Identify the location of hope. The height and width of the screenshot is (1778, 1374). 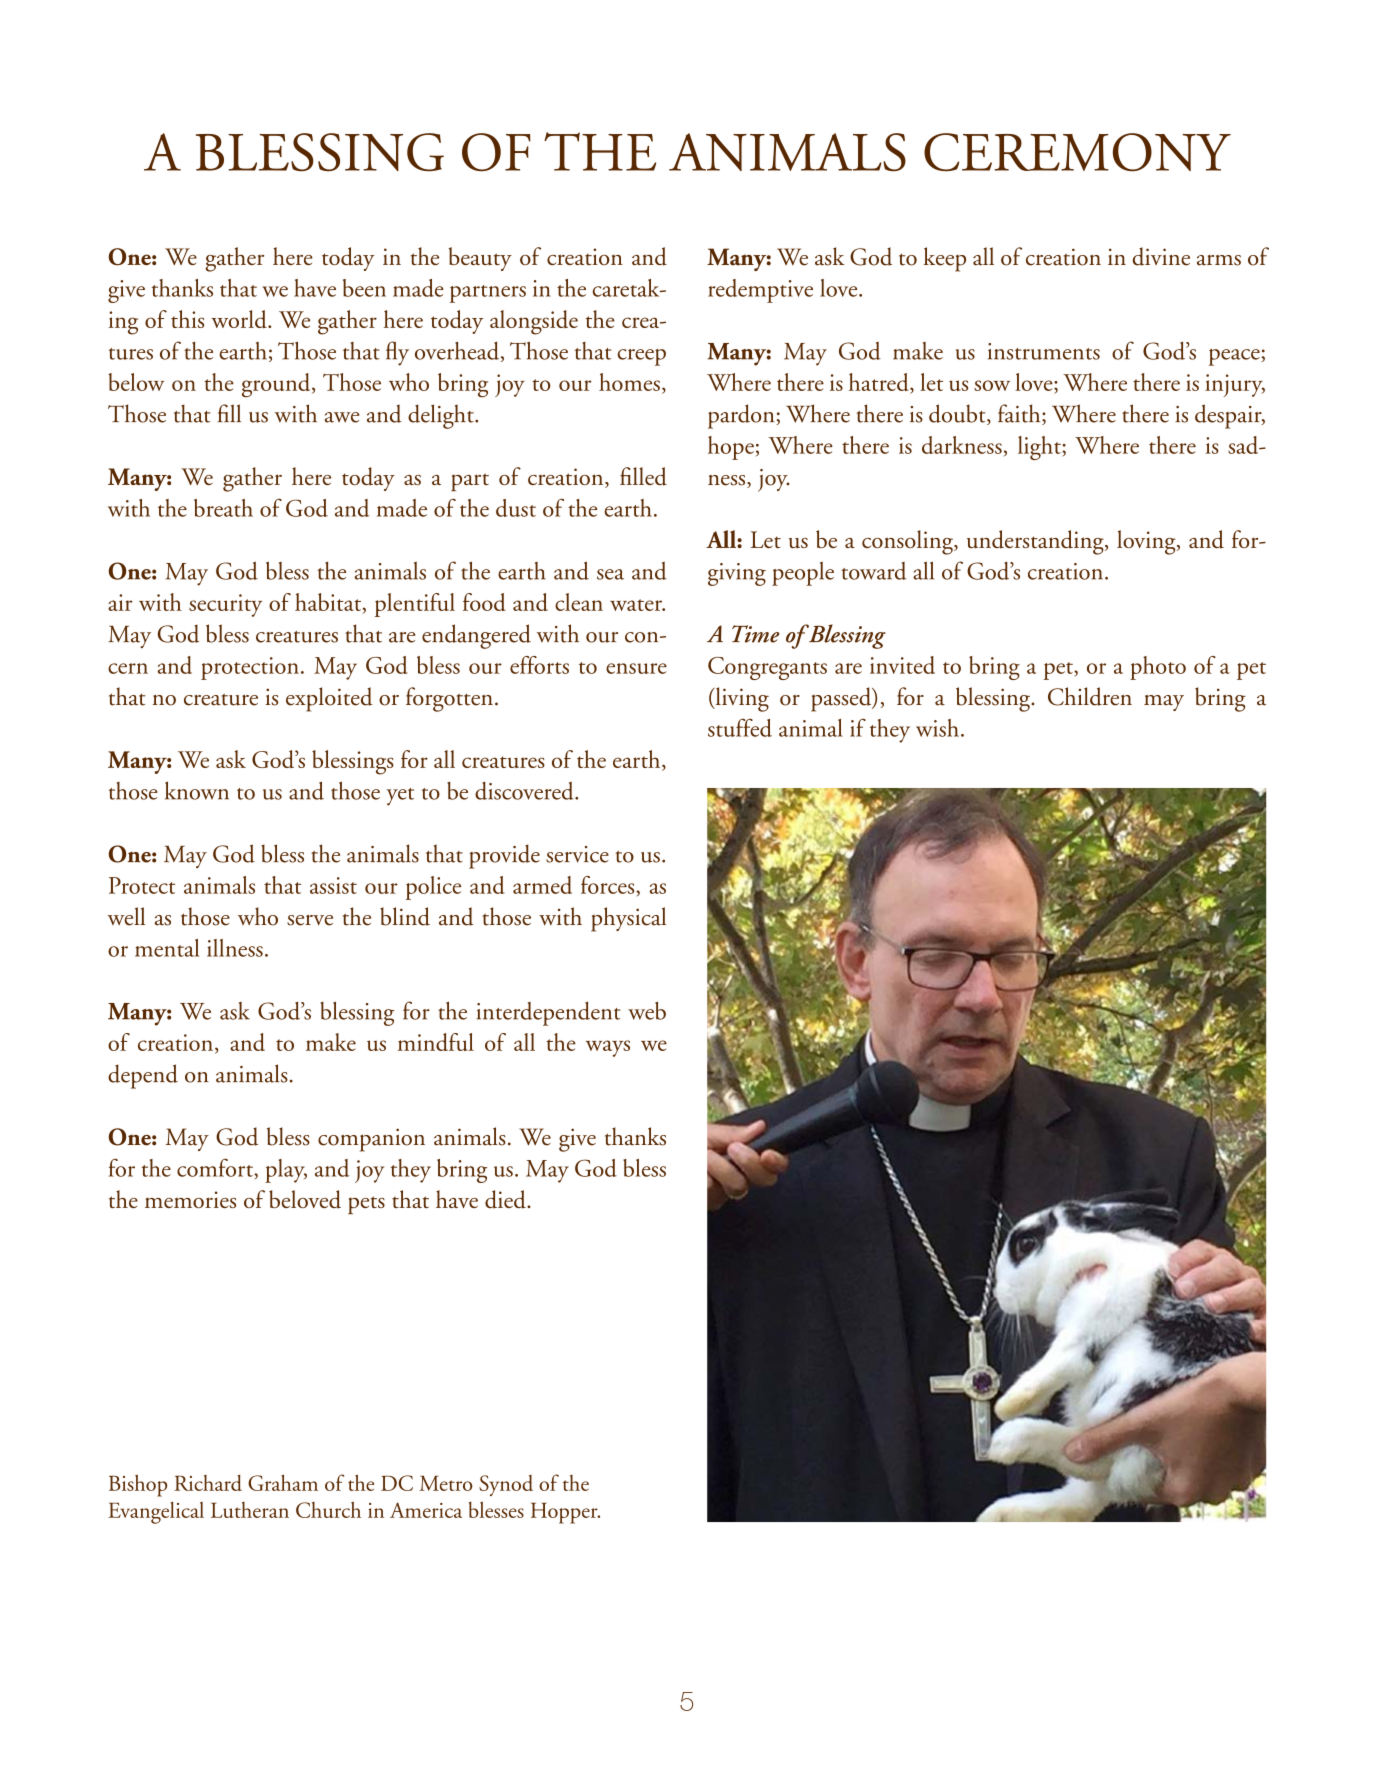
(731, 448).
